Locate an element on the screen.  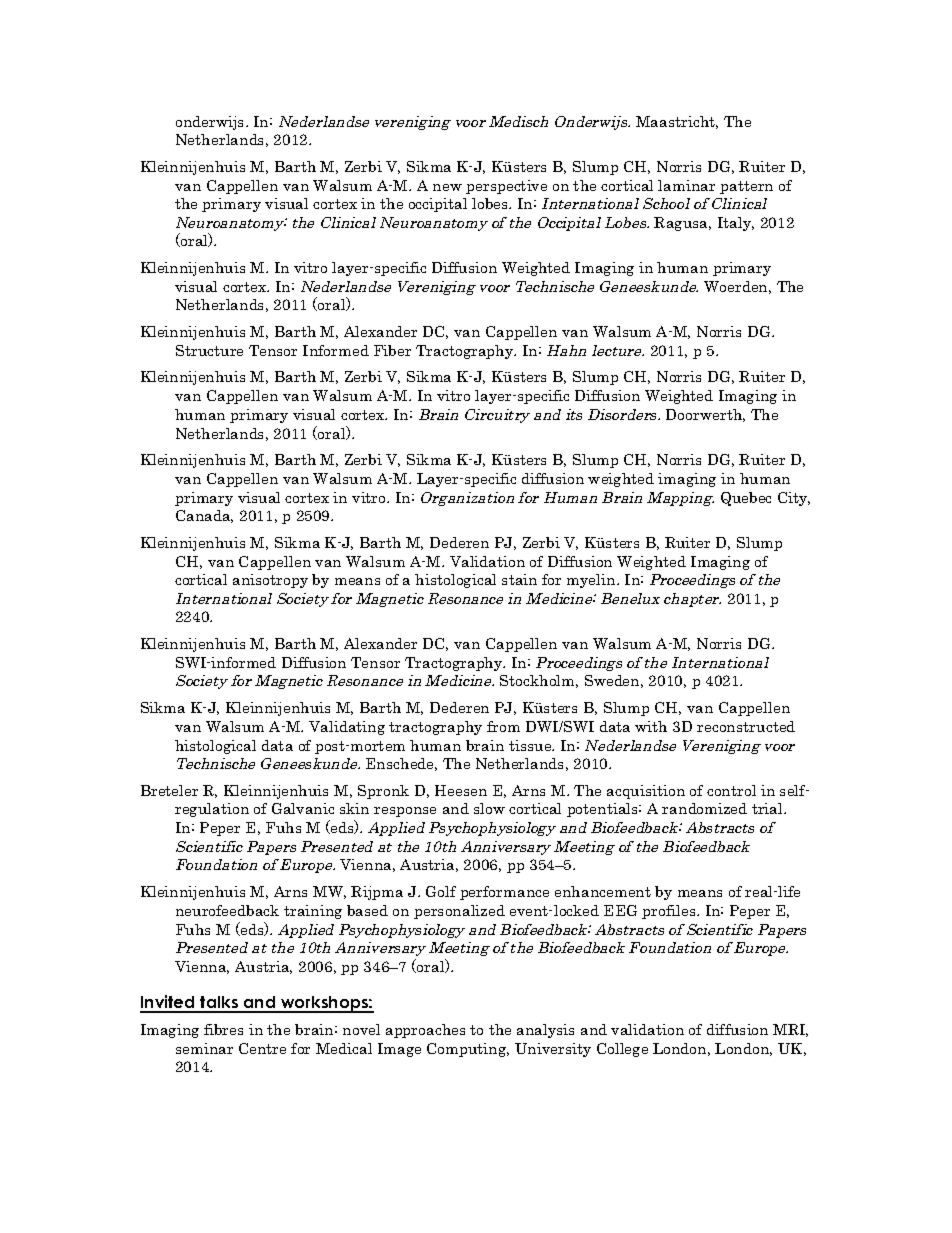
perspective is located at coordinates (506, 187).
